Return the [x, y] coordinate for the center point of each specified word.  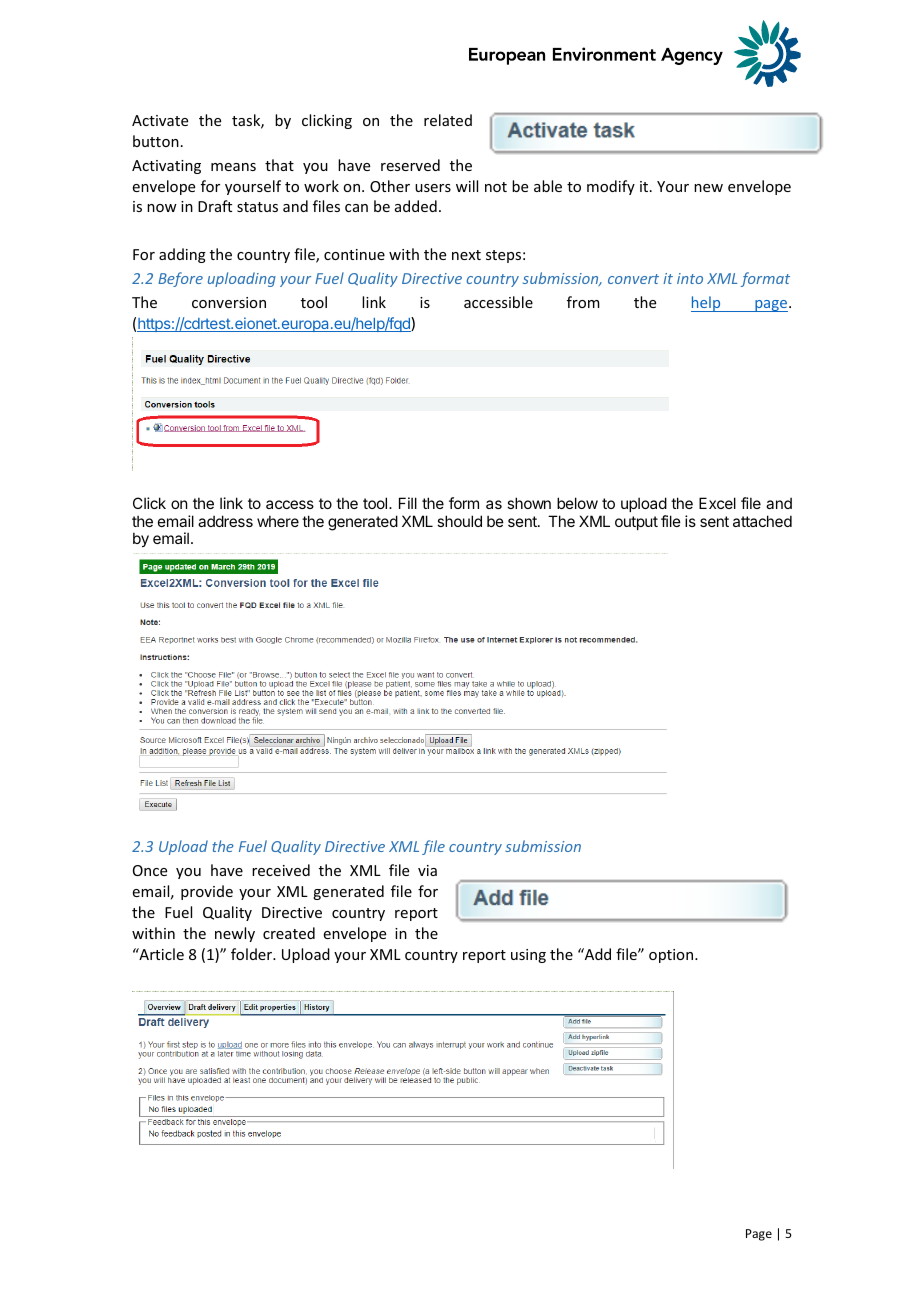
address [225, 521]
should [459, 521]
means [233, 167]
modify [611, 187]
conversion [229, 302]
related [448, 120]
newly [235, 934]
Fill [408, 503]
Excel [717, 503]
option [672, 956]
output [636, 523]
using [528, 956]
